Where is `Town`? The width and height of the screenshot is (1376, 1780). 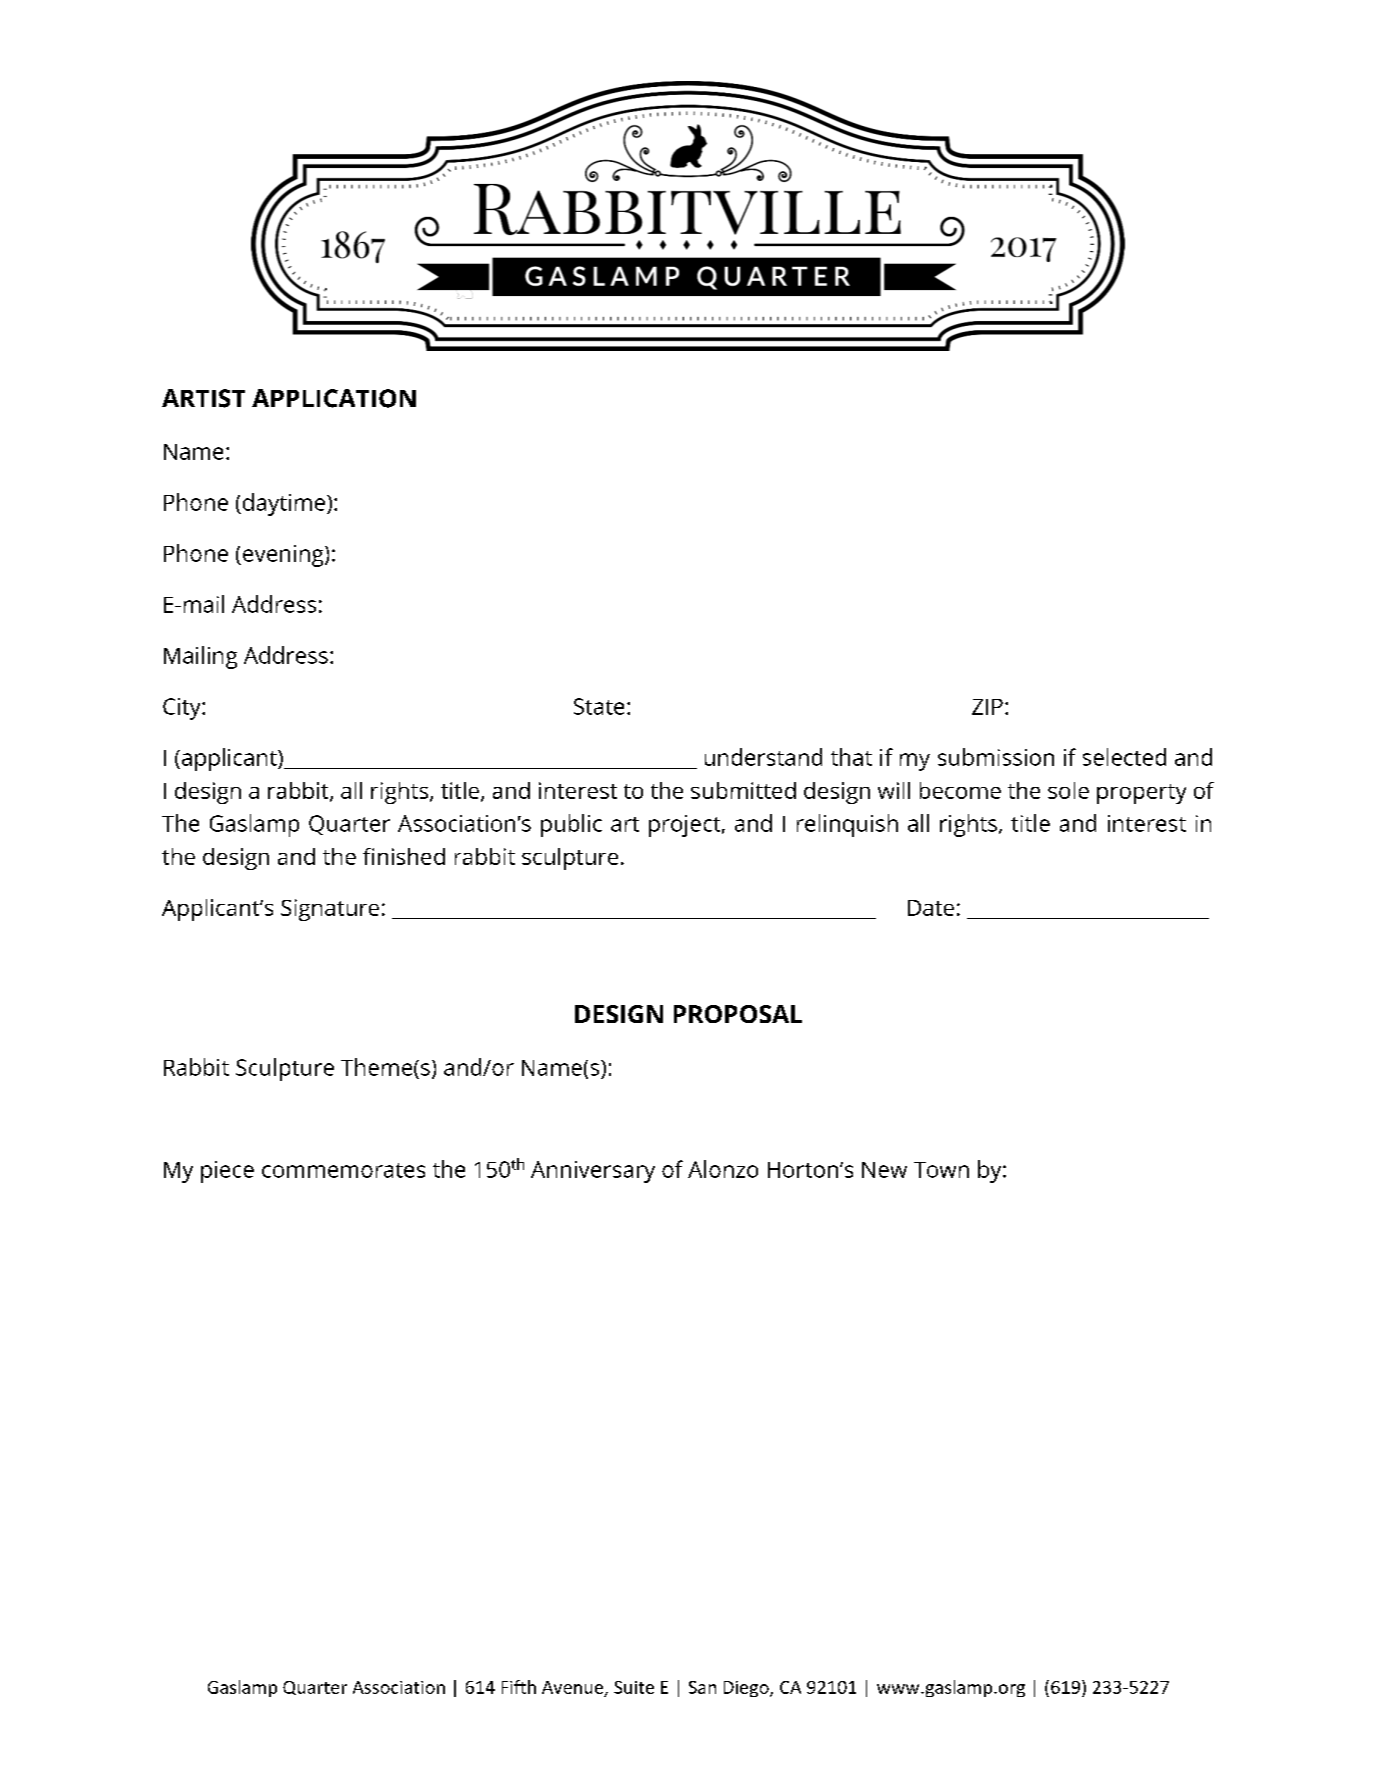 Town is located at coordinates (941, 1170).
